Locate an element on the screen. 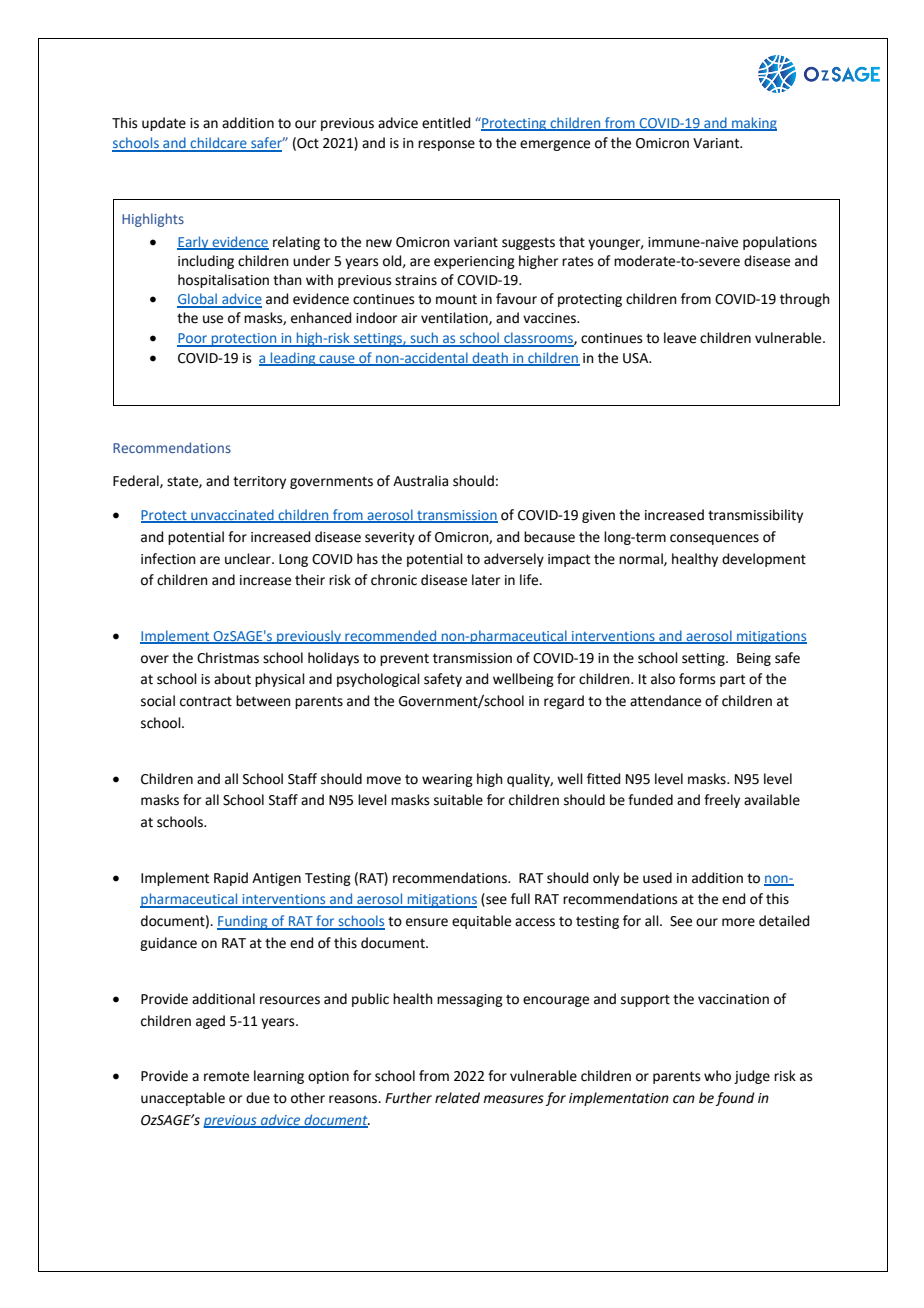  later is located at coordinates (486, 580).
